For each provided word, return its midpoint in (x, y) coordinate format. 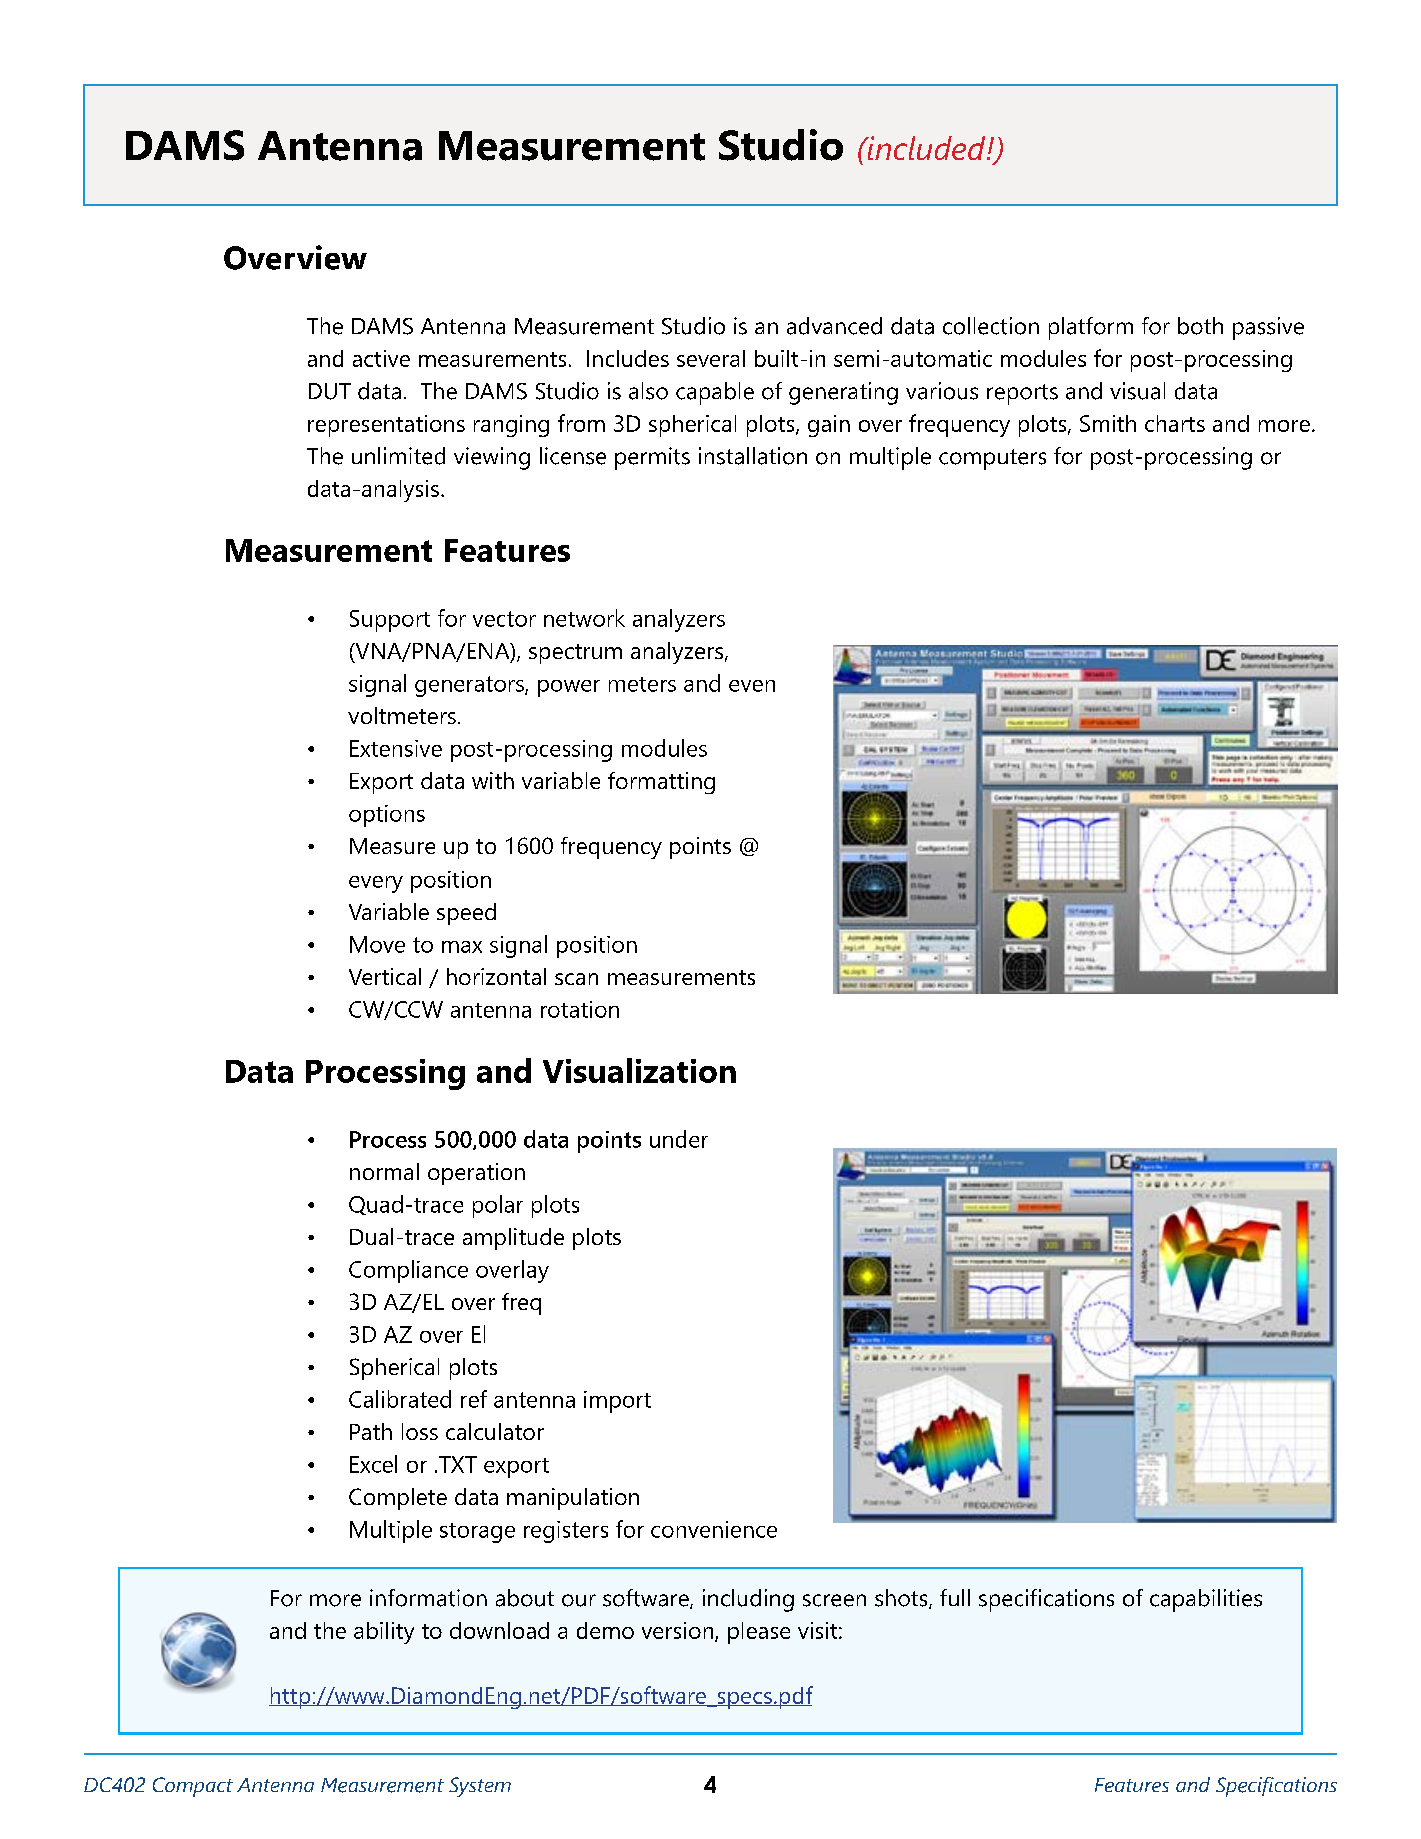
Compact (193, 1787)
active (381, 358)
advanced (834, 326)
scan (576, 979)
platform (1091, 328)
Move (377, 944)
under (679, 1139)
